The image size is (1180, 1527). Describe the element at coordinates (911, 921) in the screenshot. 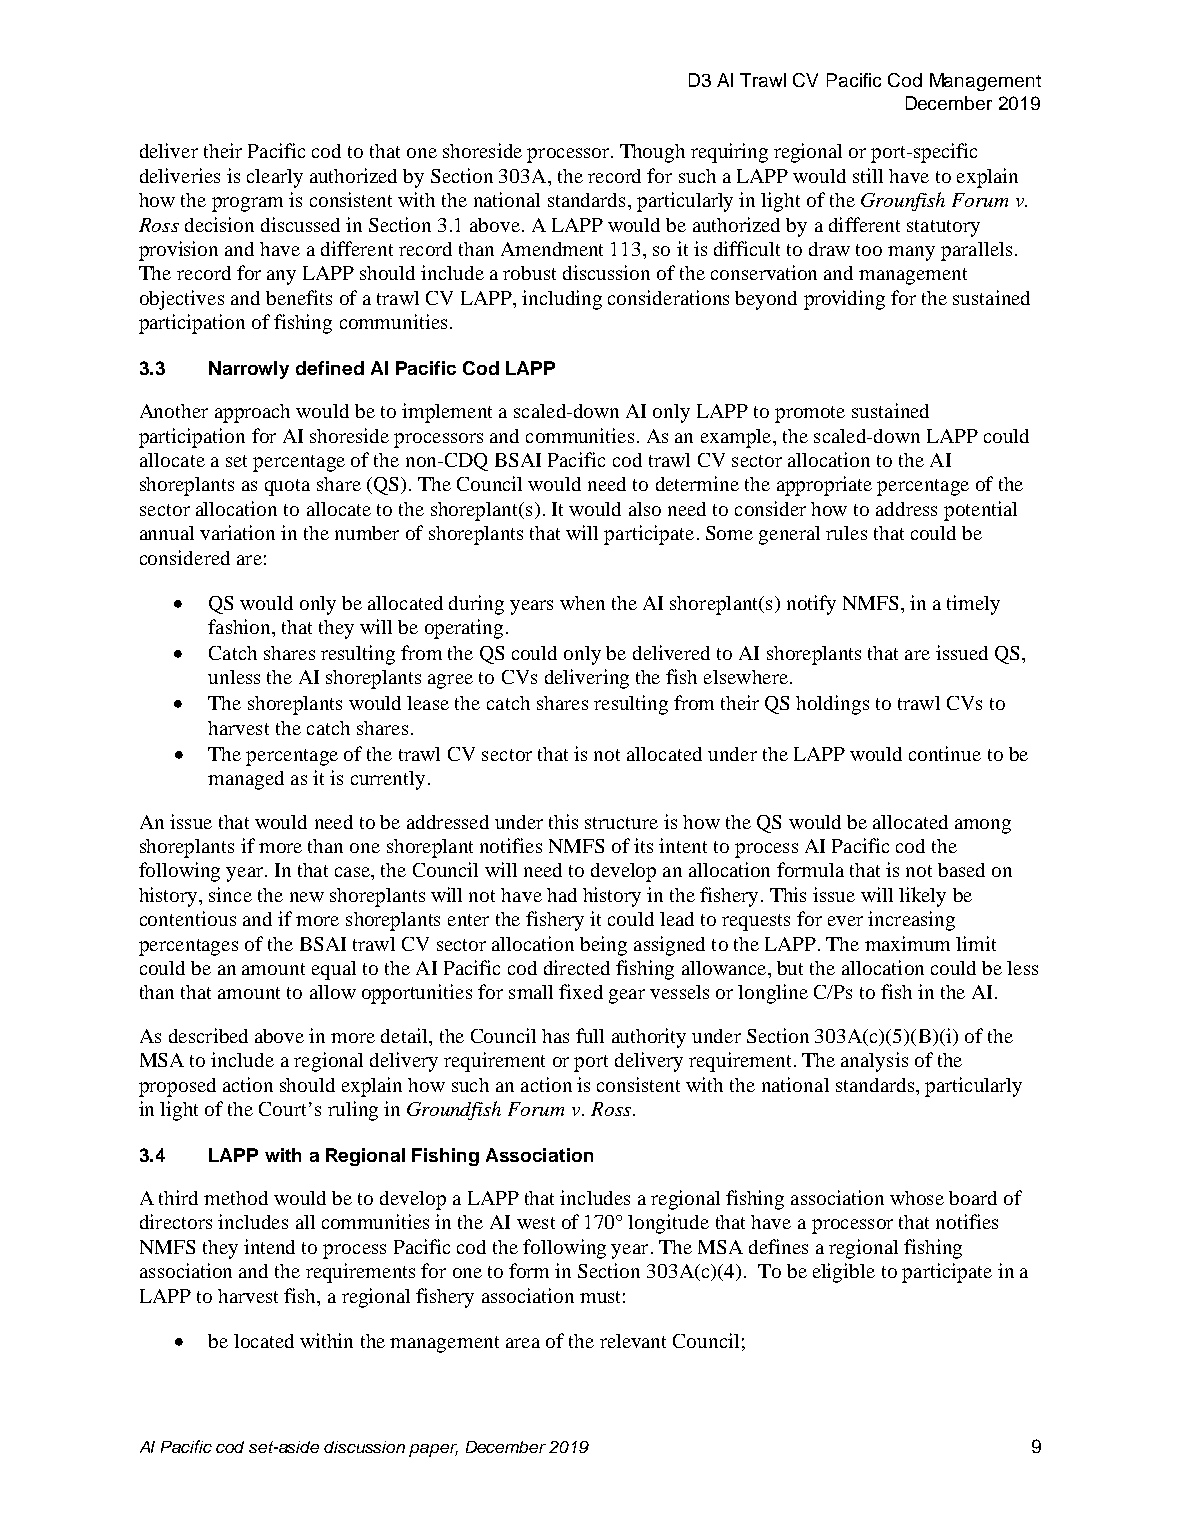

I see `increasing` at that location.
